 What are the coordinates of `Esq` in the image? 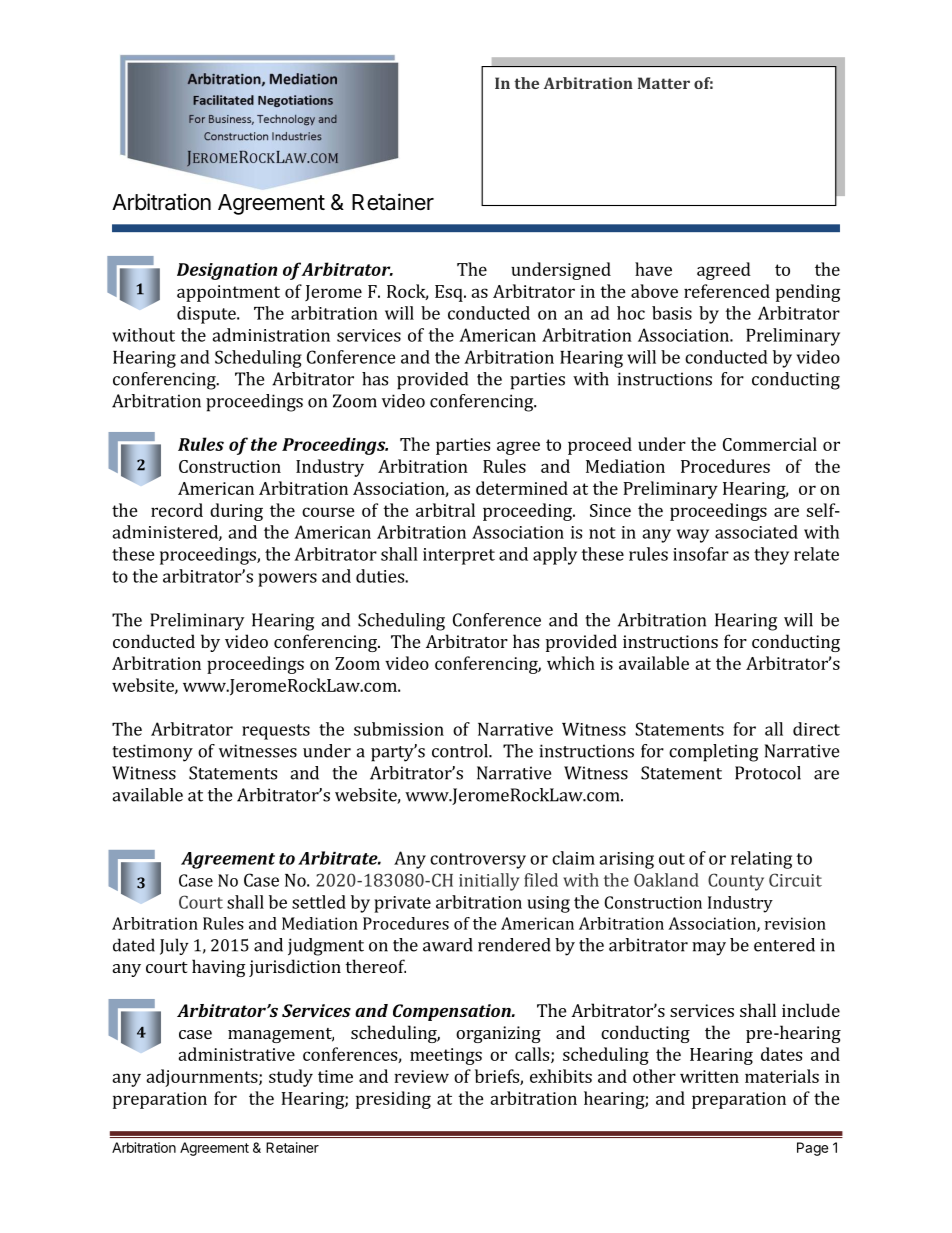 It's located at (450, 293).
